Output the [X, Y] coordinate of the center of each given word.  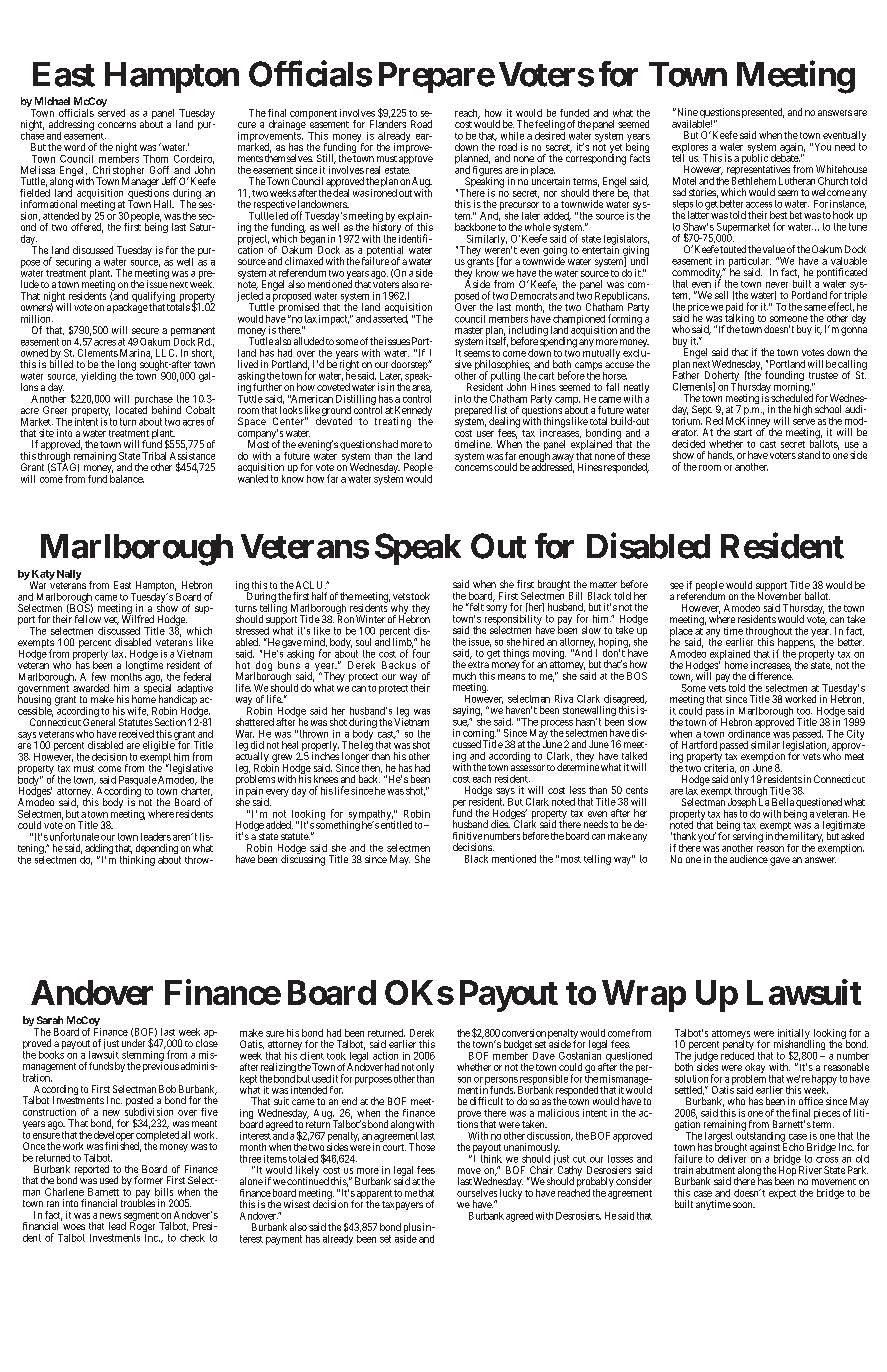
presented [763, 113]
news [110, 1216]
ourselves [477, 1193]
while [512, 136]
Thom [155, 159]
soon [744, 1205]
